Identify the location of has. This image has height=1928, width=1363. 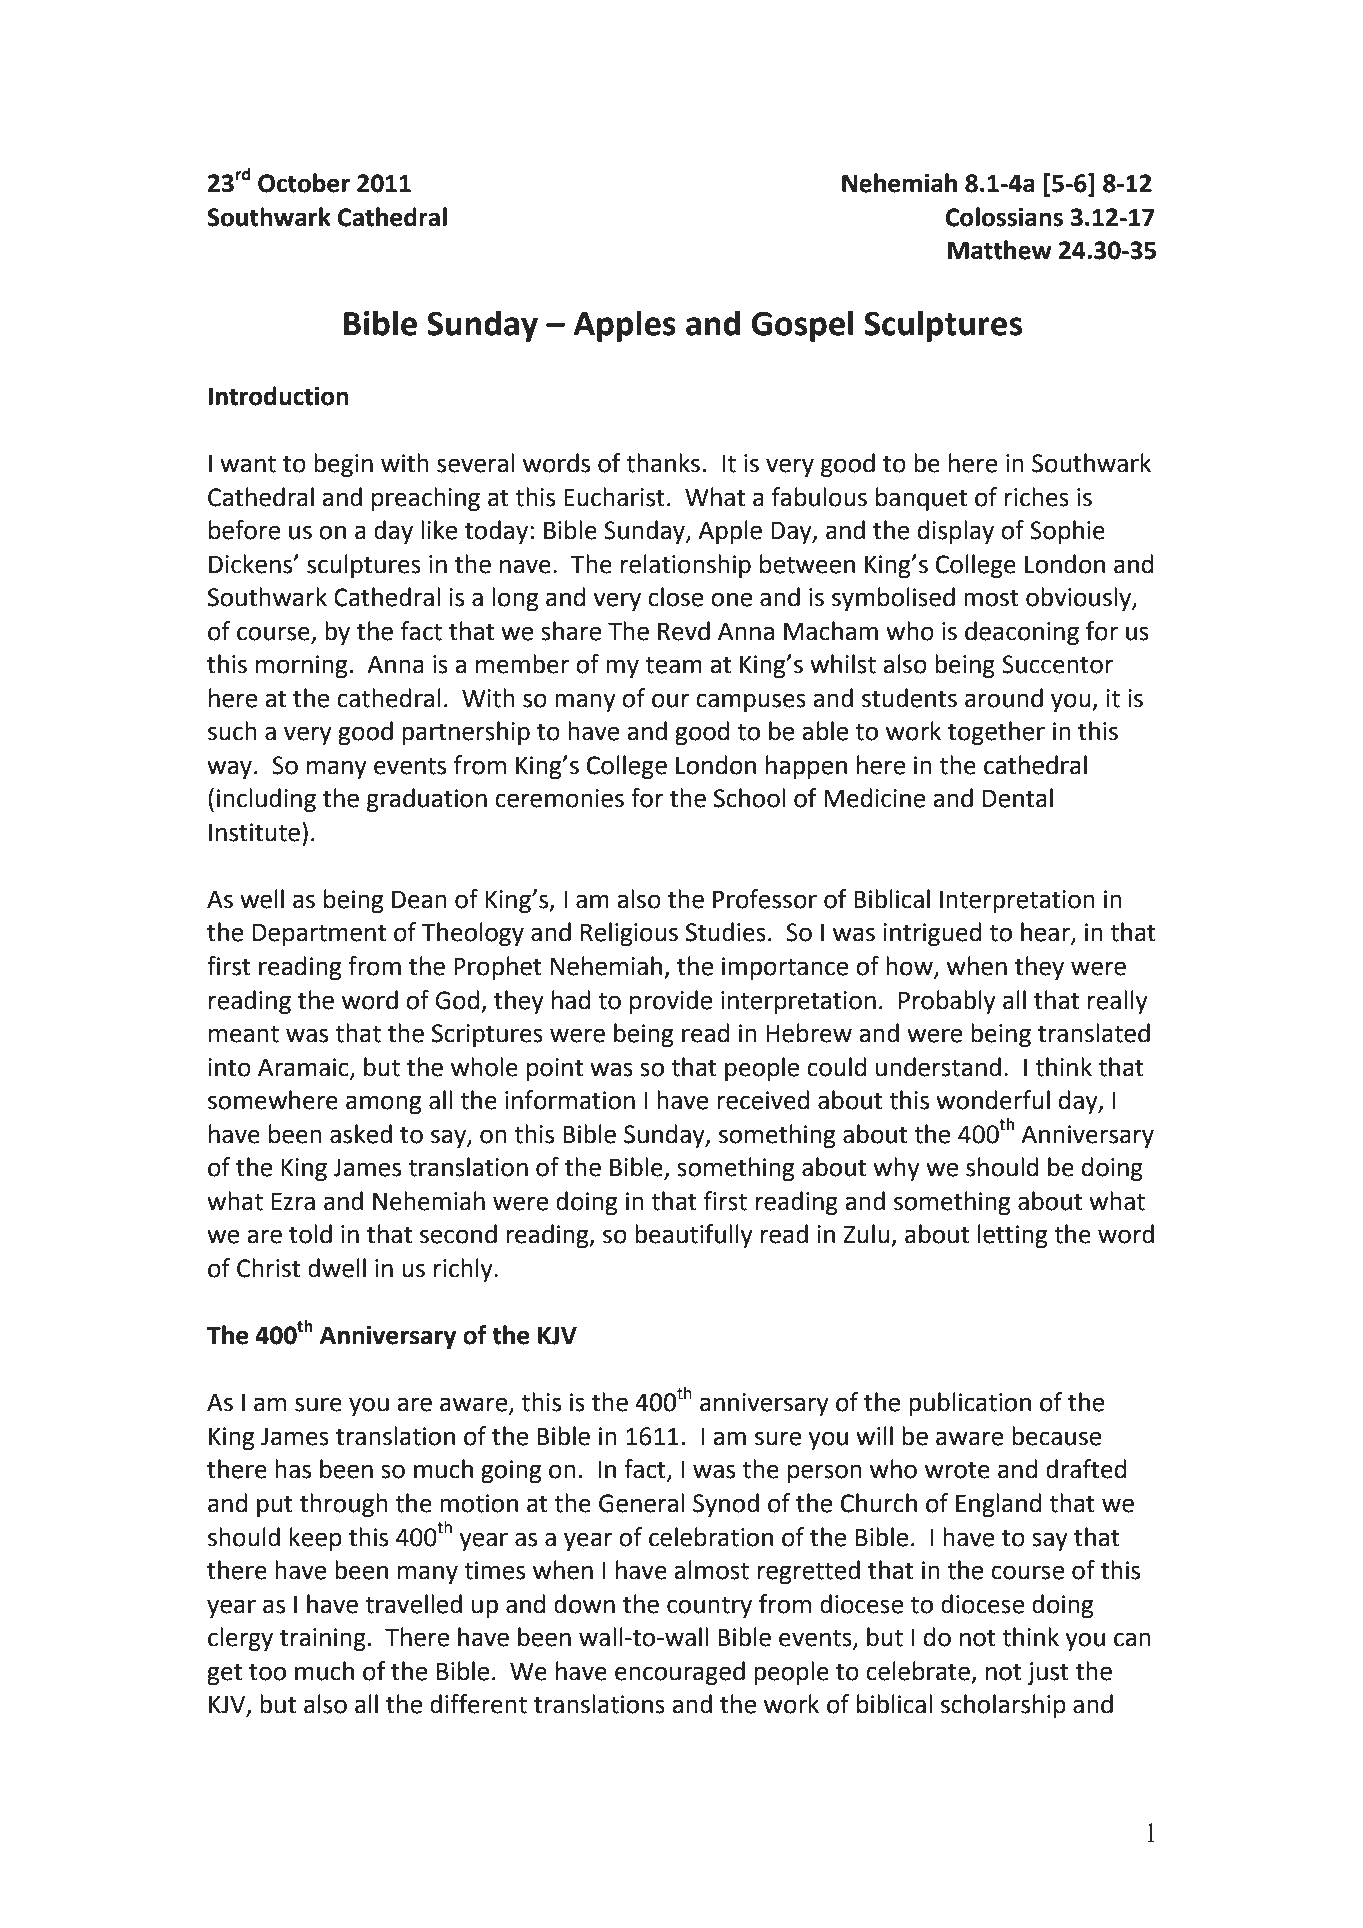
(293, 1469).
